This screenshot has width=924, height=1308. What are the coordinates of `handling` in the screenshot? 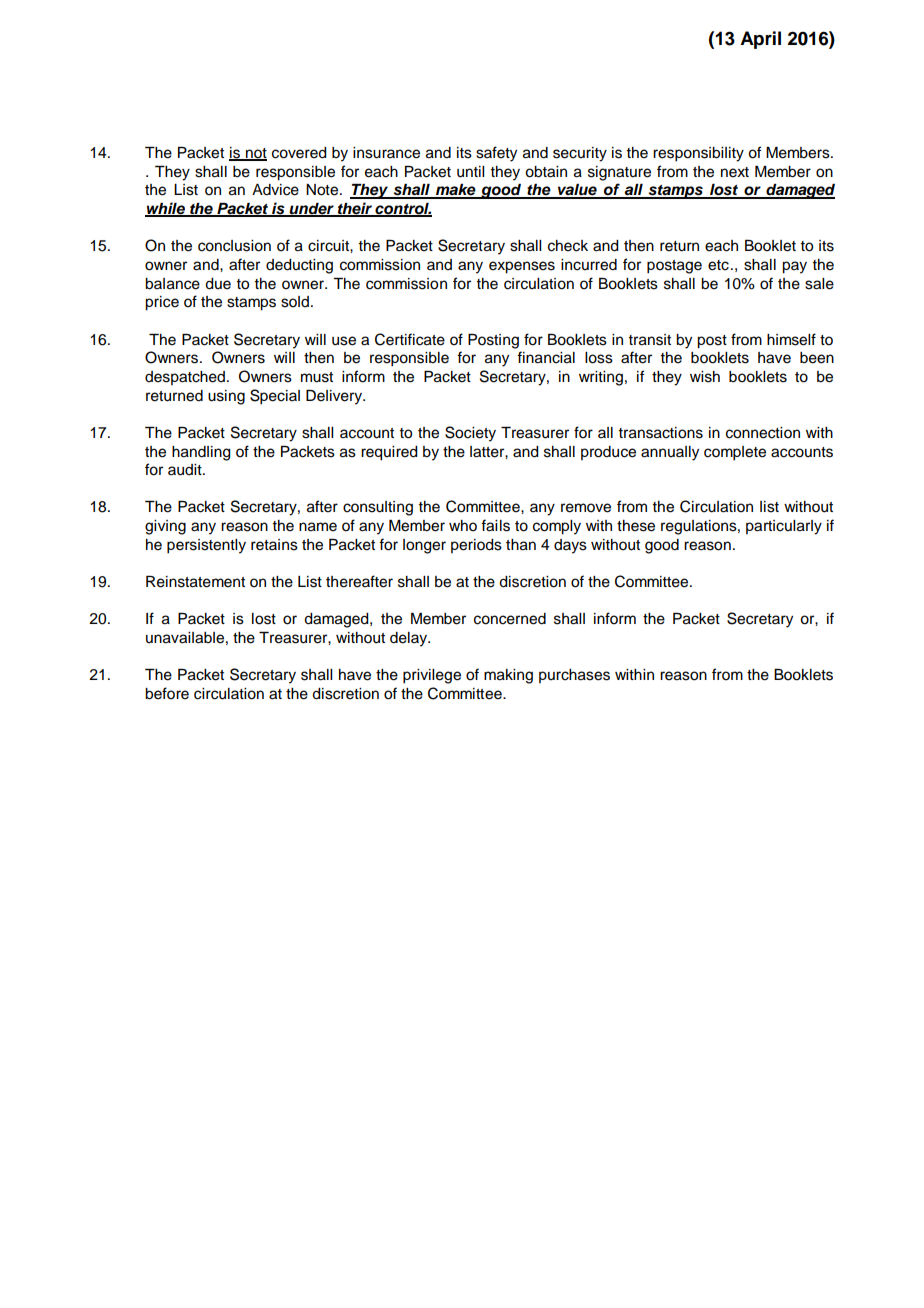 It's located at (201, 453).
